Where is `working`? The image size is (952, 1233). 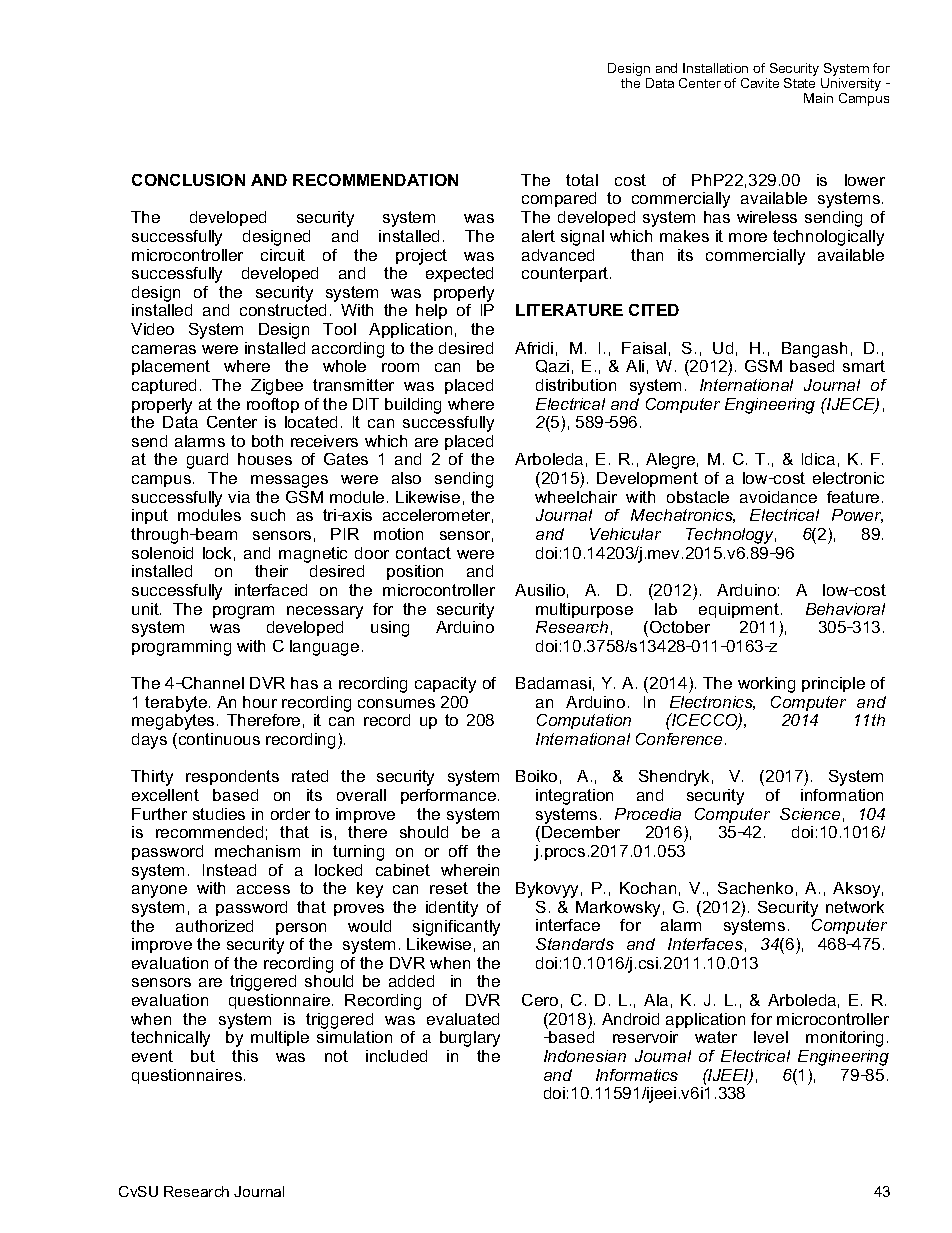 working is located at coordinates (766, 685).
